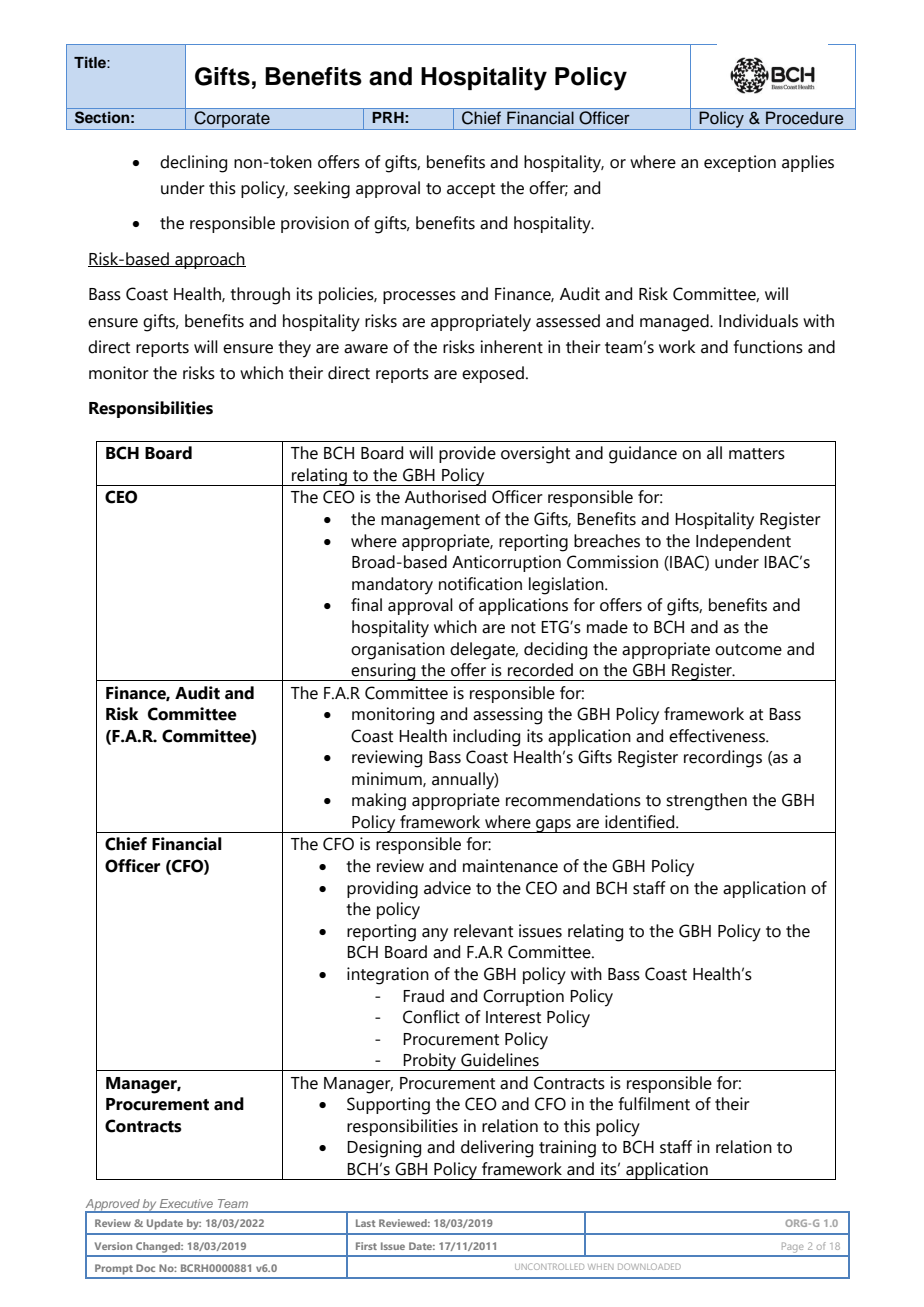 The width and height of the image is (924, 1307). What do you see at coordinates (388, 779) in the image?
I see `minimum` at bounding box center [388, 779].
